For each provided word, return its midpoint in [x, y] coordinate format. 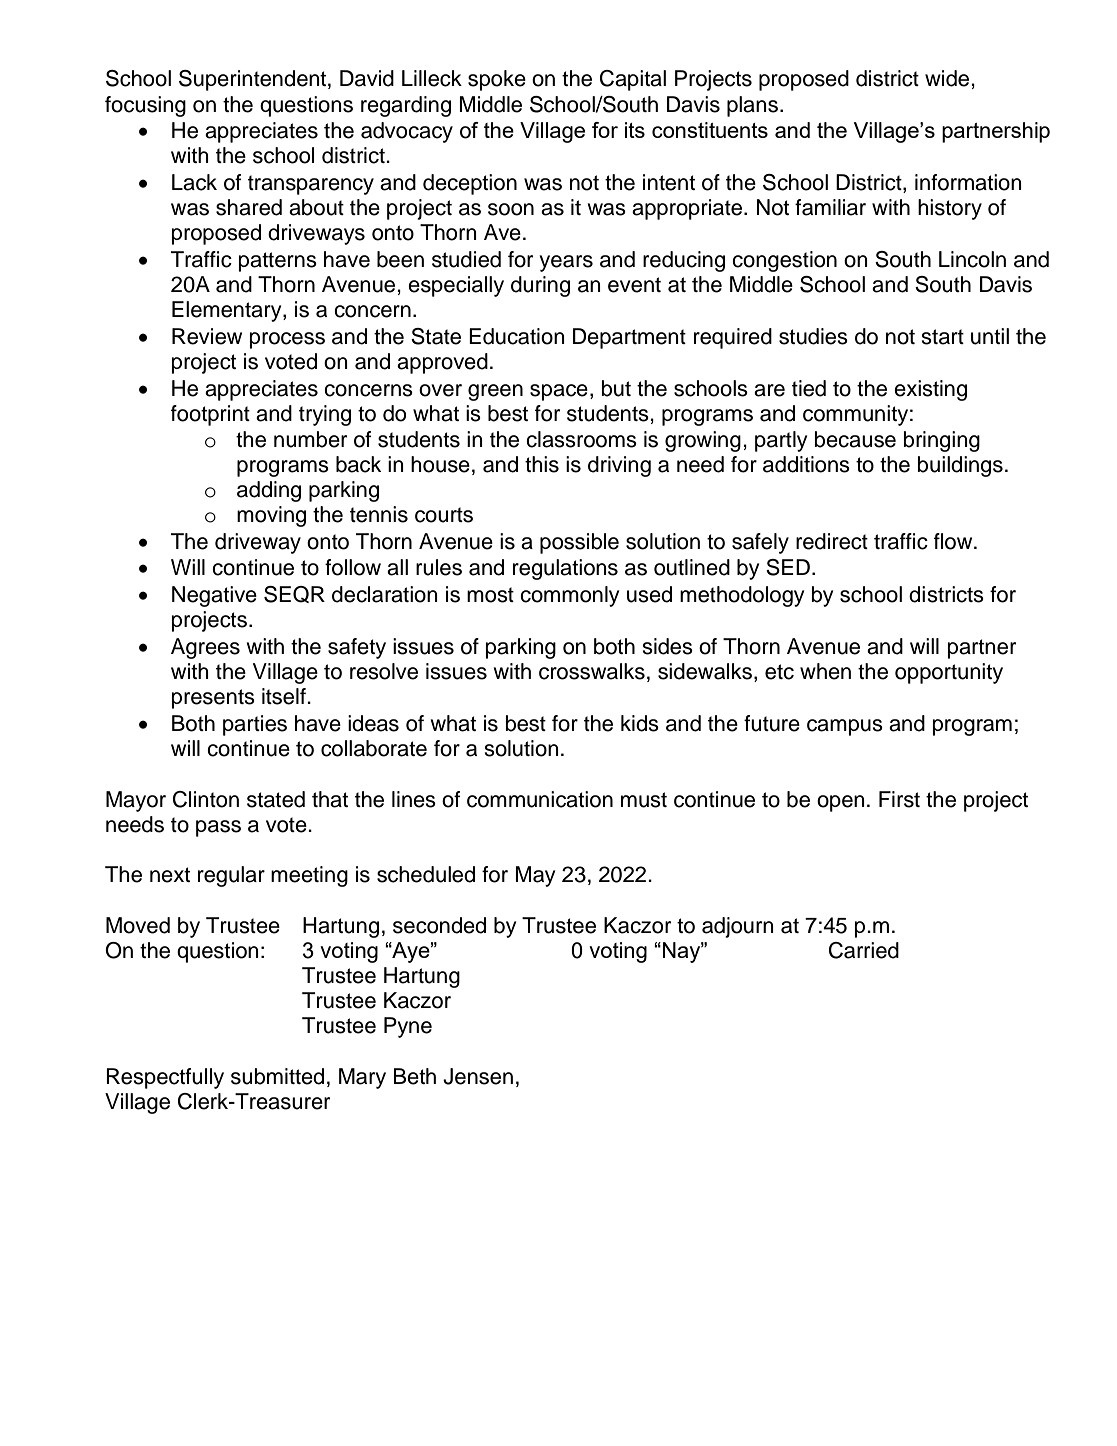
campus [845, 727]
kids [640, 723]
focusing [145, 106]
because [855, 439]
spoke [497, 80]
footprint [210, 415]
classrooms [581, 439]
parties [255, 725]
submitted [277, 1076]
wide [948, 78]
